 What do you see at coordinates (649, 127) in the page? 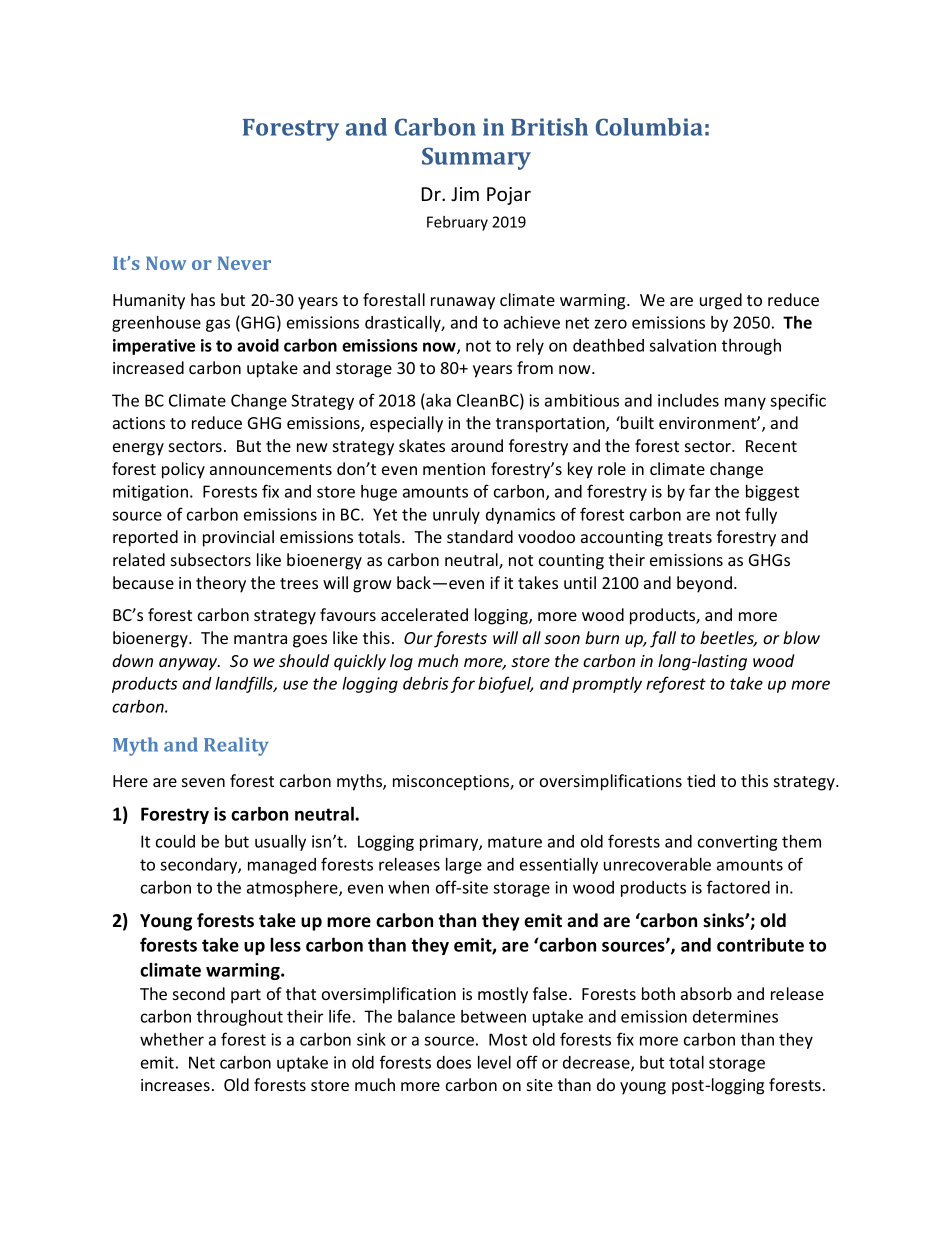
I see `Columbia` at bounding box center [649, 127].
